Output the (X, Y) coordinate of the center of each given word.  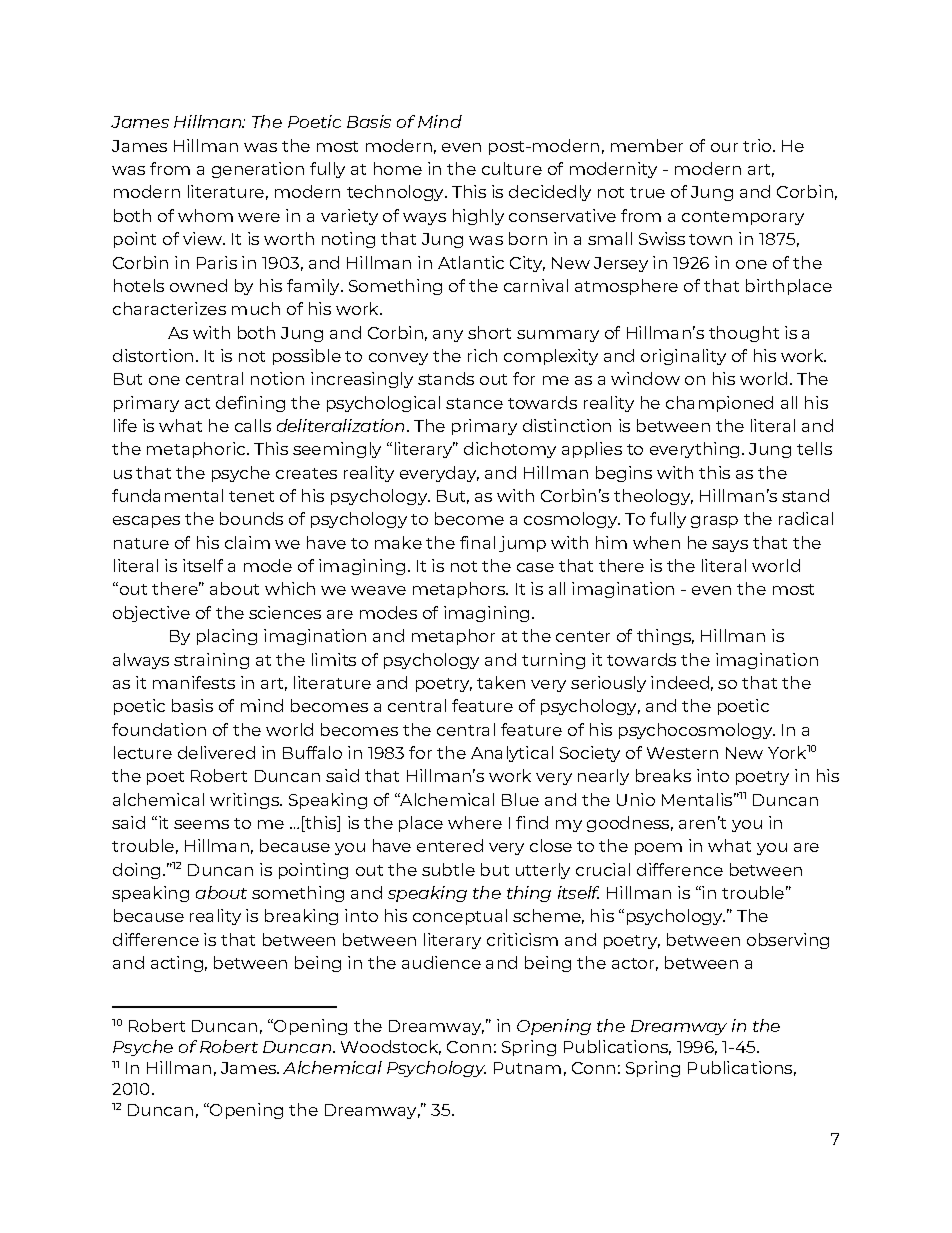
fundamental (167, 495)
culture (512, 168)
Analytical (512, 754)
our (724, 147)
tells (814, 448)
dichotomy (510, 450)
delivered (216, 752)
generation (258, 170)
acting (177, 964)
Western (682, 753)
